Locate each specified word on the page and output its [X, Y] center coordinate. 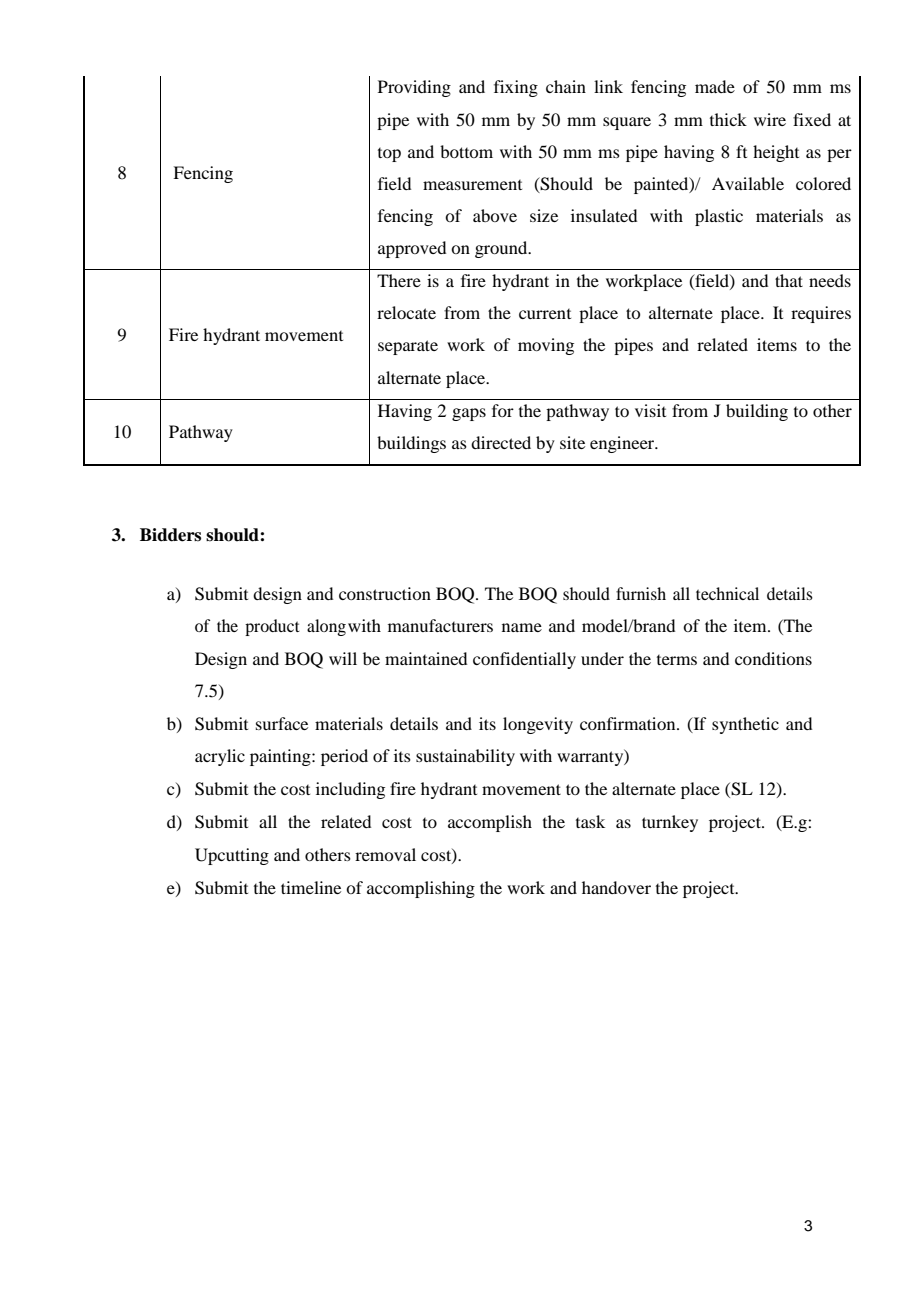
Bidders [170, 535]
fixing [516, 88]
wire [770, 119]
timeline [311, 887]
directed [501, 442]
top [389, 155]
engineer [623, 444]
